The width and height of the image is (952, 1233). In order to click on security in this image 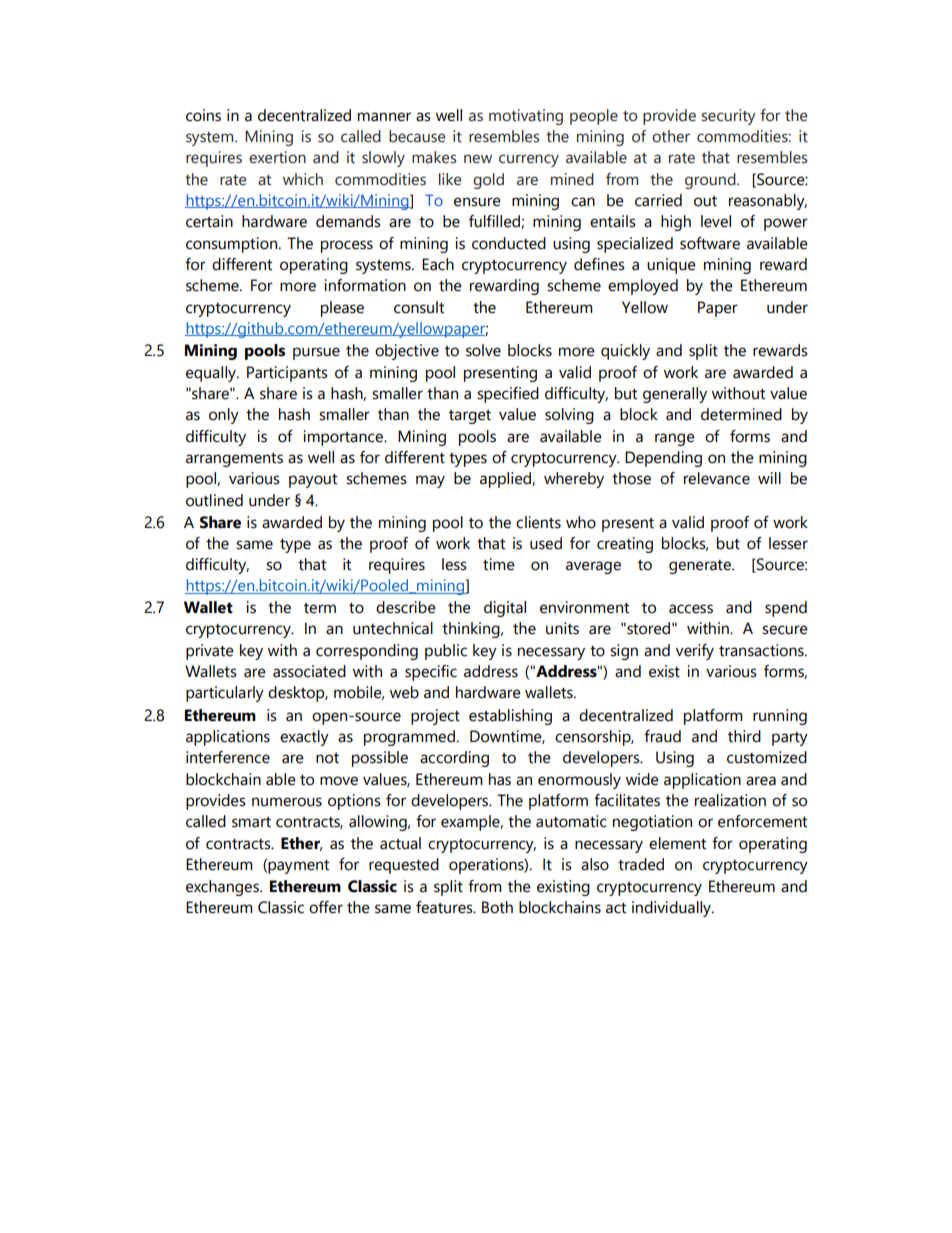, I will do `click(728, 117)`.
